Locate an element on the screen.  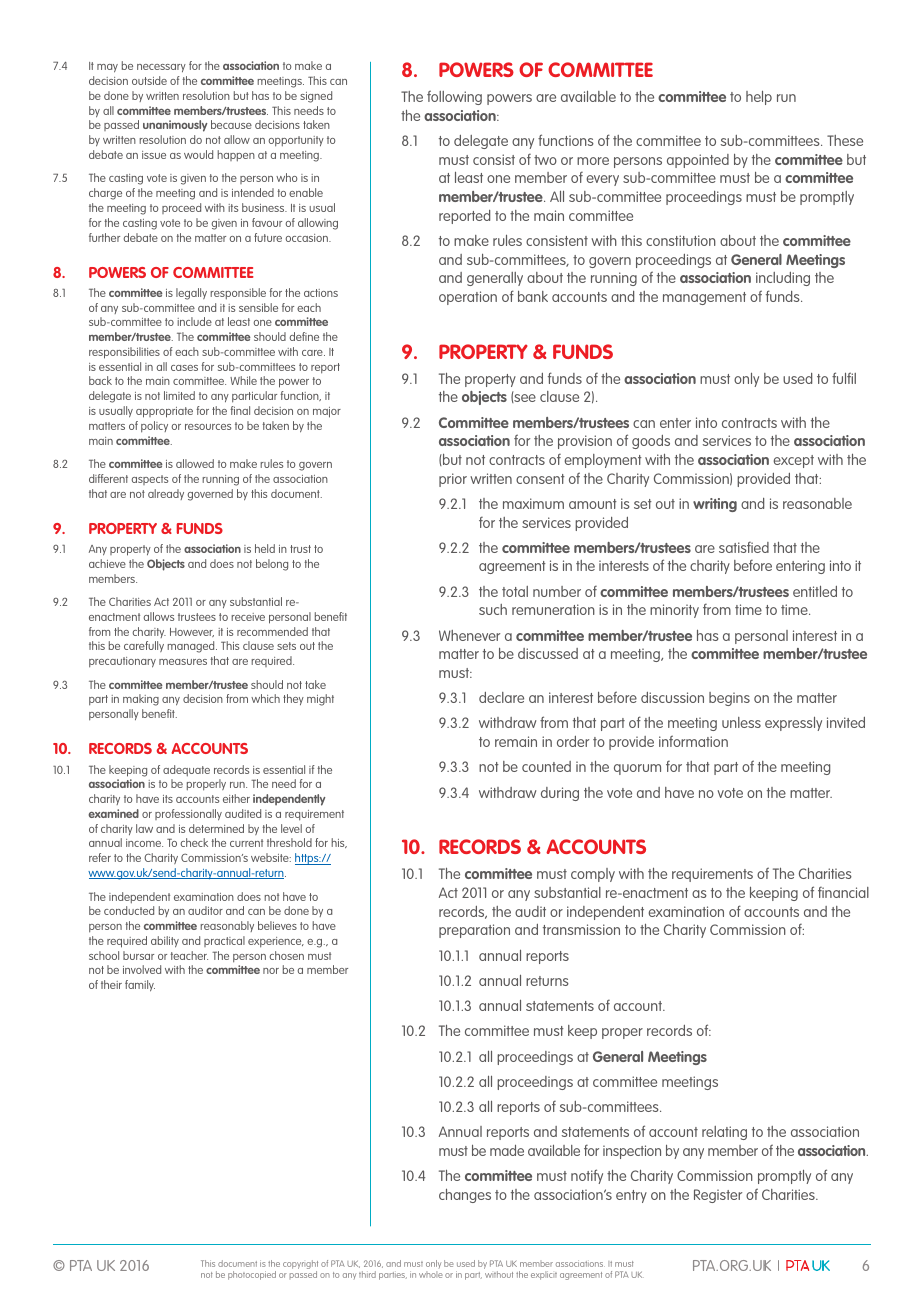
measures is located at coordinates (183, 662).
